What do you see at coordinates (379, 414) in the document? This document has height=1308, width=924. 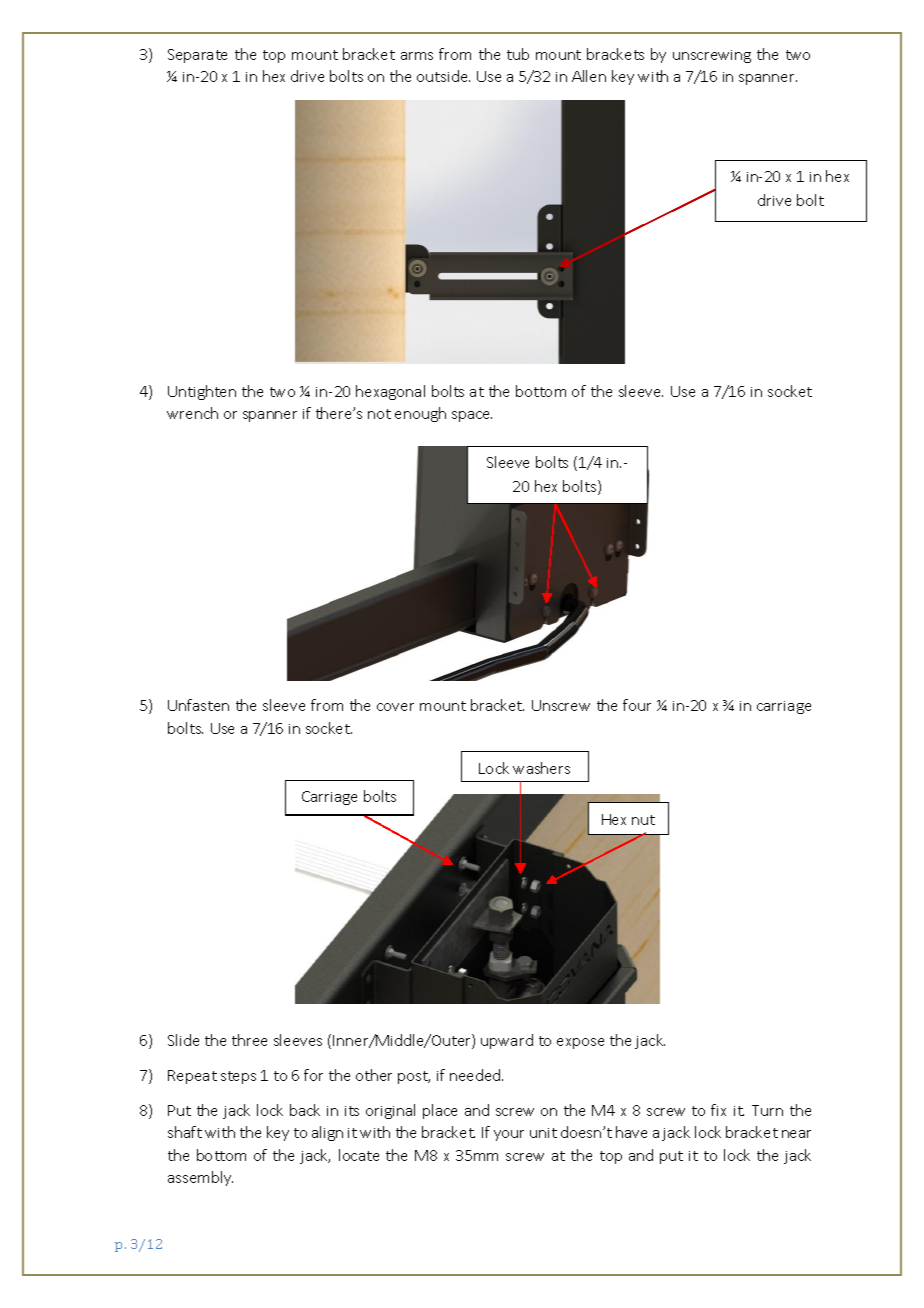 I see `not` at bounding box center [379, 414].
